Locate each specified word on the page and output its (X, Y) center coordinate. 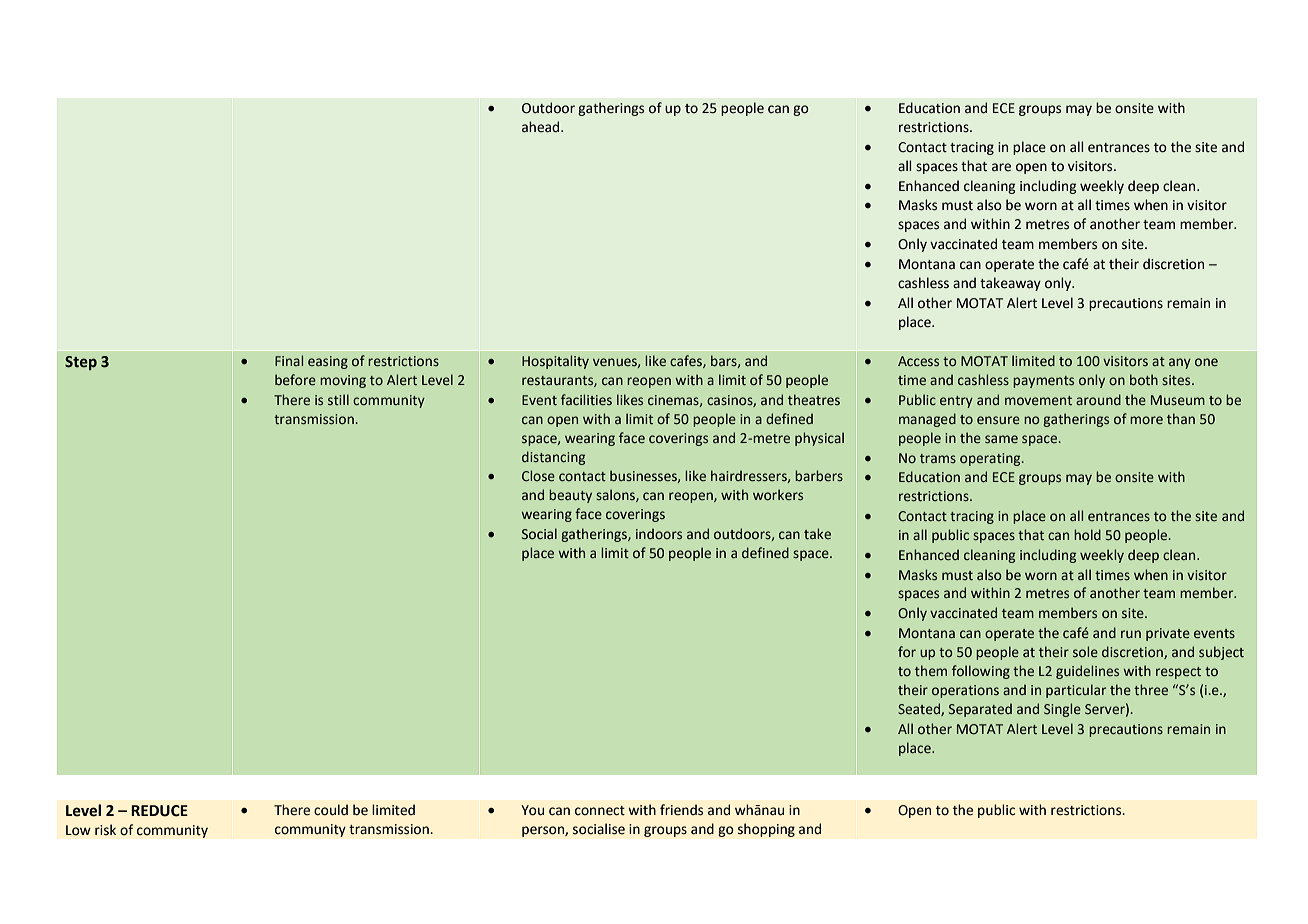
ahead (542, 127)
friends (681, 810)
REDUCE (159, 811)
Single (1062, 710)
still (338, 399)
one (1206, 362)
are (1001, 167)
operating (991, 459)
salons (616, 495)
